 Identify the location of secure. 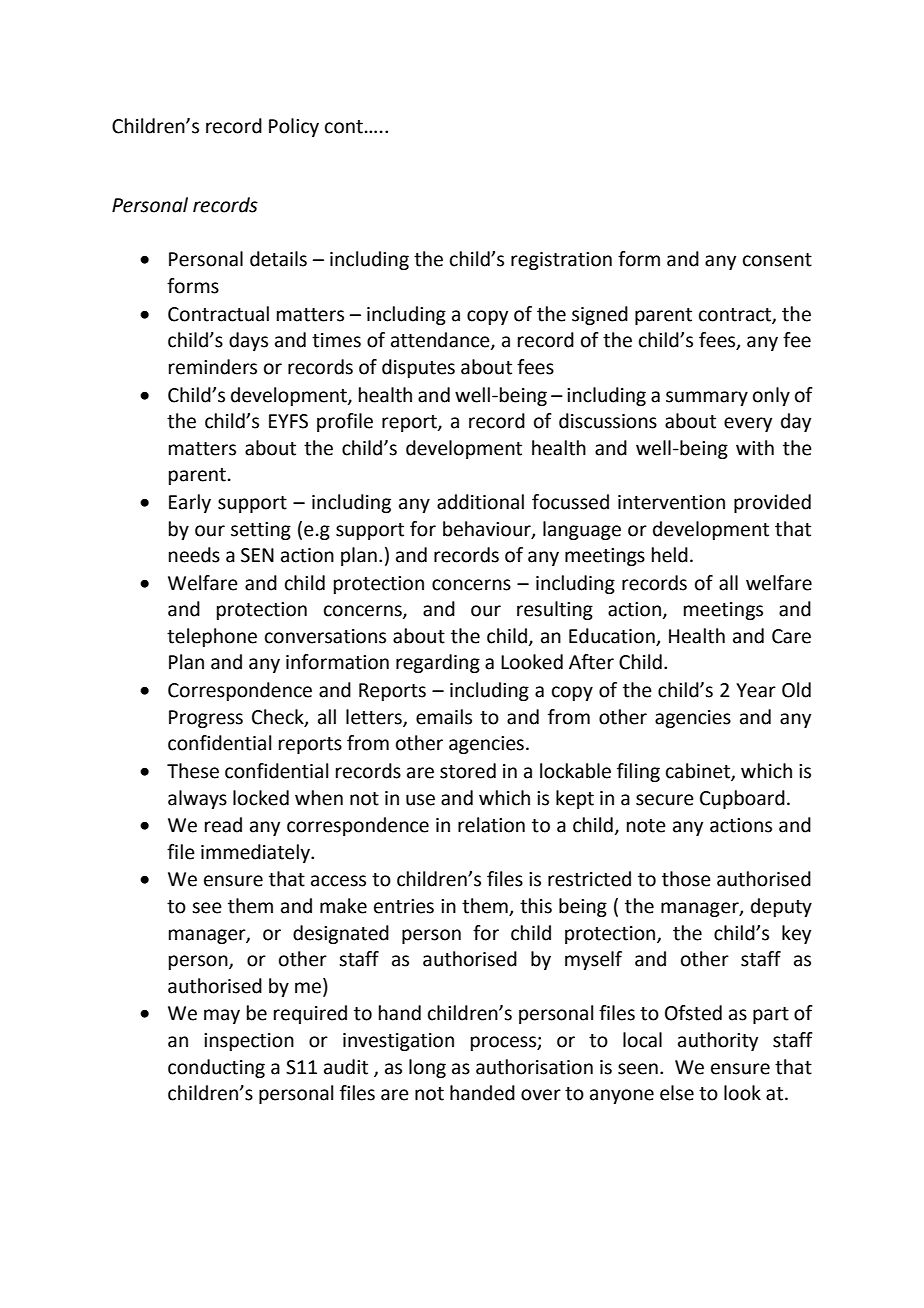
(665, 800).
